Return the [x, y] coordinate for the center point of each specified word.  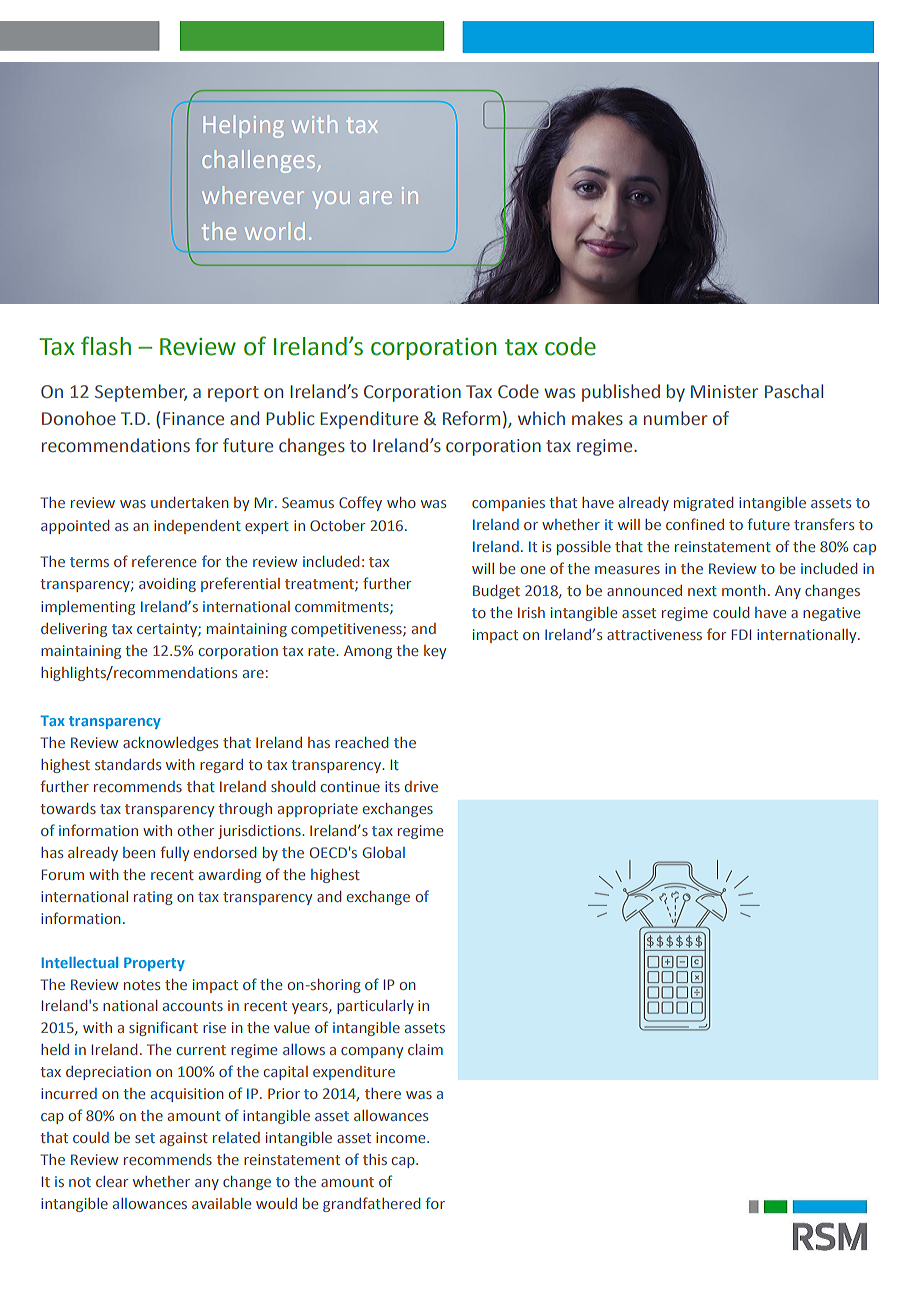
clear [112, 1181]
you [331, 200]
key [435, 652]
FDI [741, 634]
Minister [724, 392]
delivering [74, 630]
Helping [244, 126]
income [402, 1137]
